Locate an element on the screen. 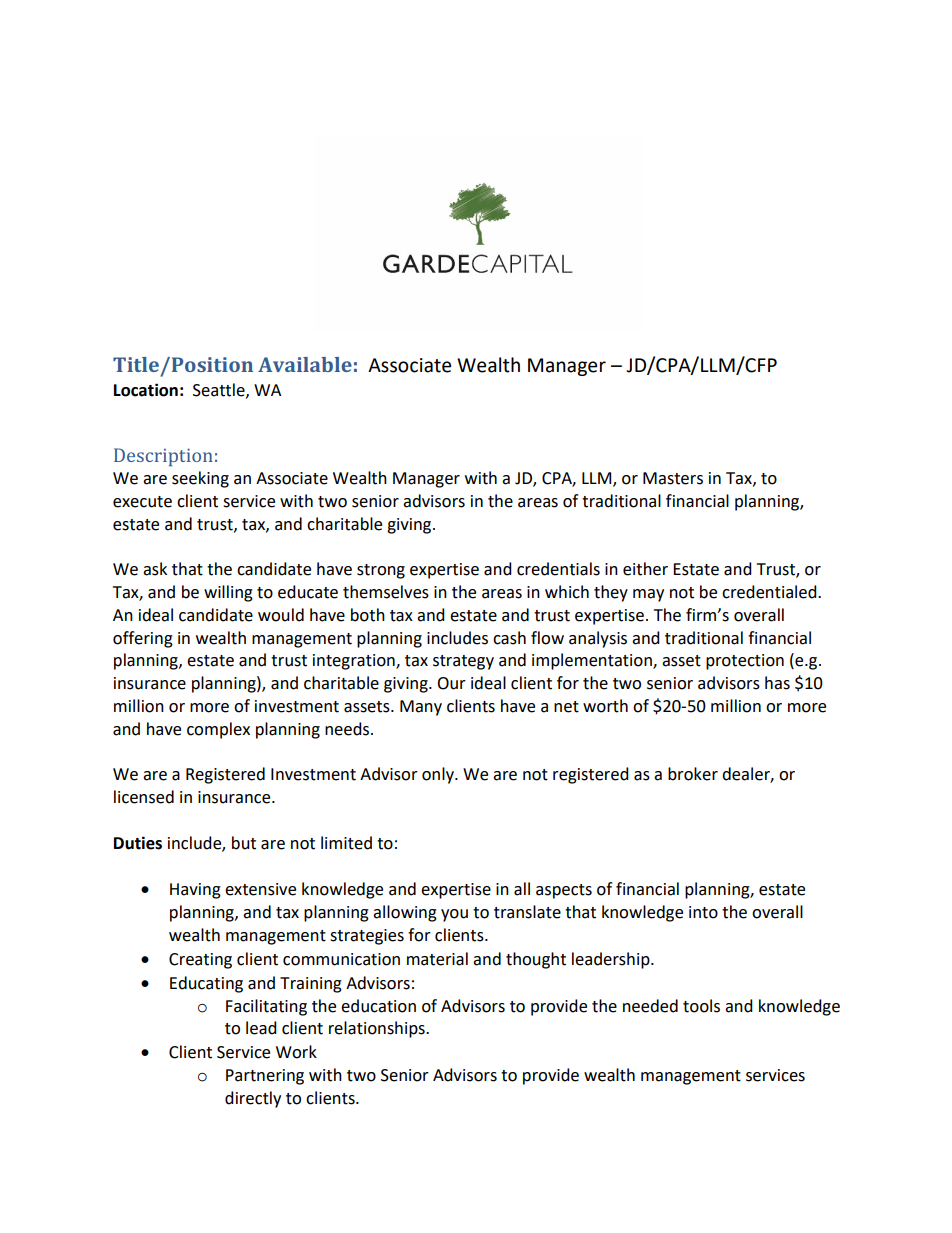 The width and height of the screenshot is (952, 1233). offering is located at coordinates (143, 639).
